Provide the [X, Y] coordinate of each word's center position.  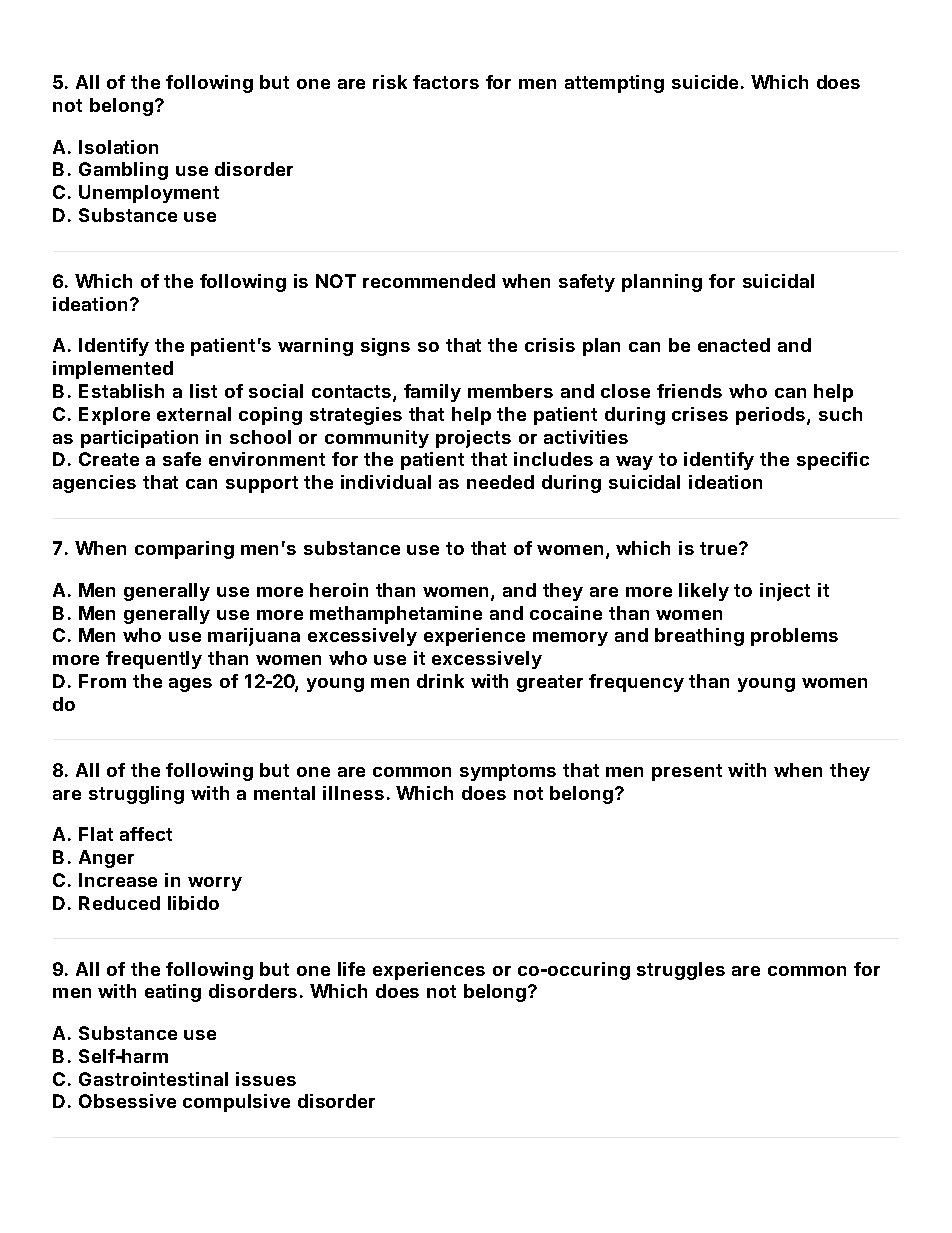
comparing [184, 550]
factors [446, 82]
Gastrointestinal [153, 1079]
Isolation [118, 147]
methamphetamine [396, 615]
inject [785, 592]
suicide [705, 82]
